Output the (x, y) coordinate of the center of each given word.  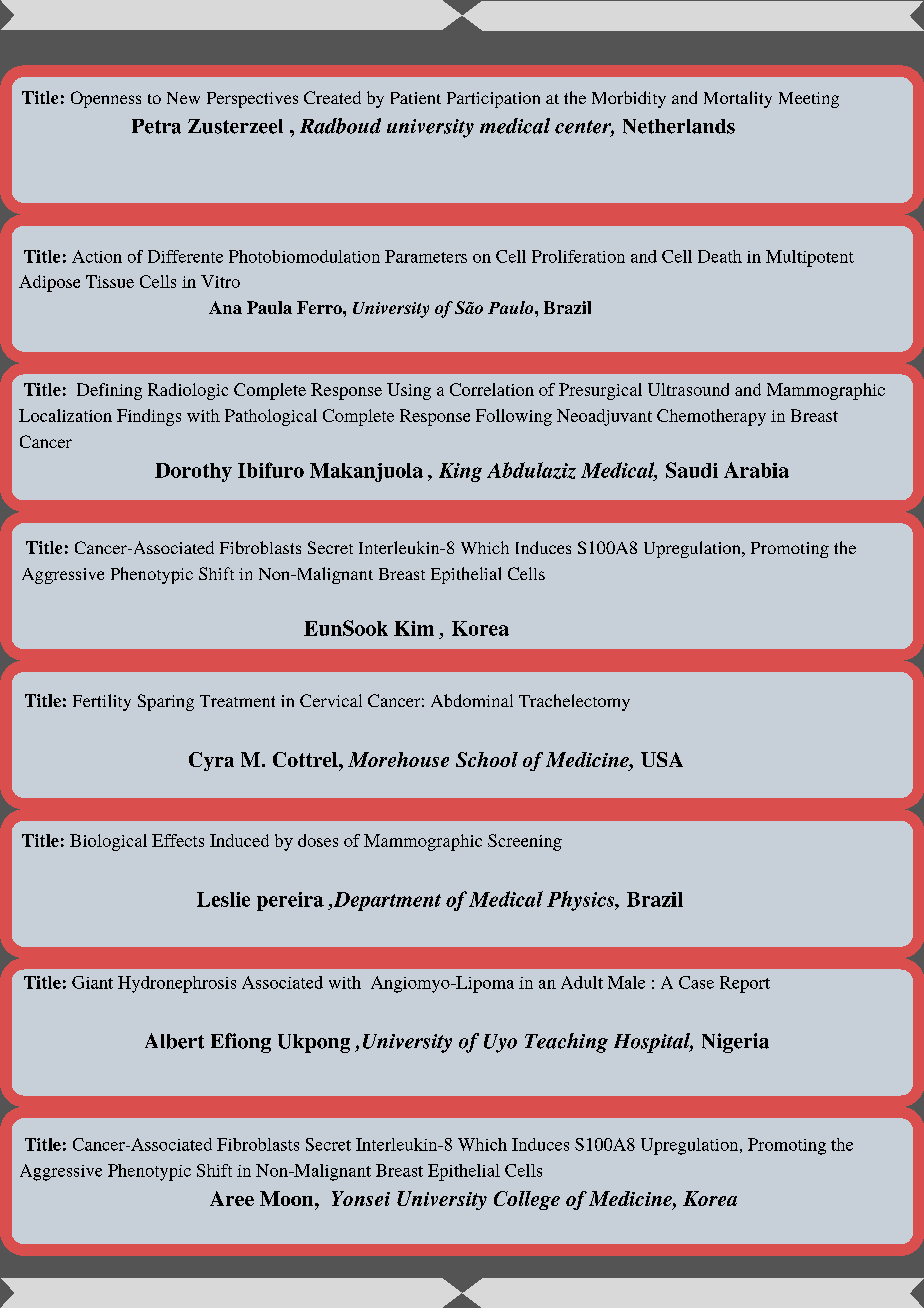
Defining (109, 391)
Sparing (166, 702)
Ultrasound (688, 389)
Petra (156, 126)
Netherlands (679, 126)
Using (409, 391)
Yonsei (361, 1198)
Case (696, 982)
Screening (525, 842)
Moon (288, 1198)
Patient (416, 98)
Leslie (223, 899)
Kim (414, 628)
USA (662, 759)
